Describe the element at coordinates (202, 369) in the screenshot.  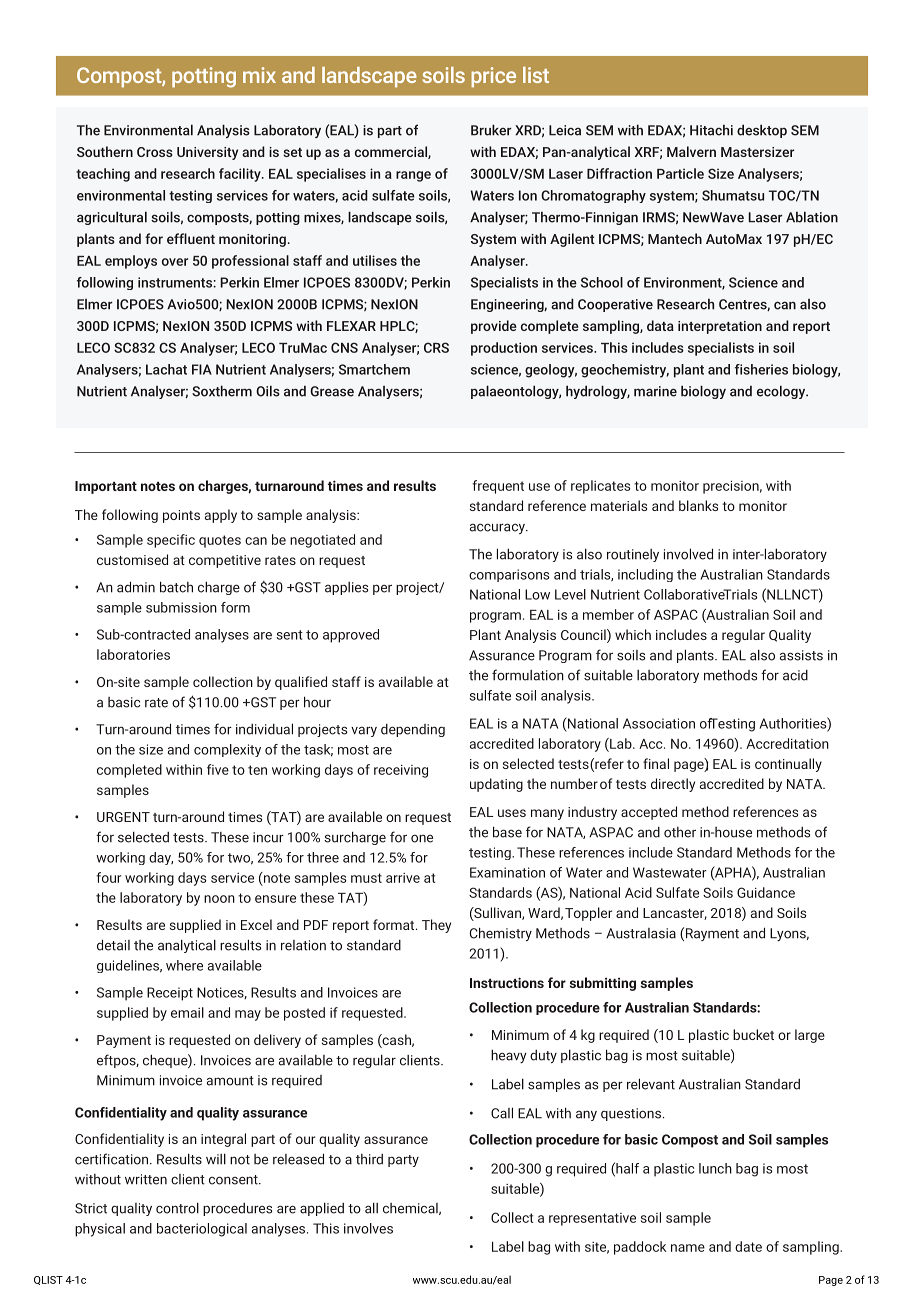
I see `FIA` at that location.
